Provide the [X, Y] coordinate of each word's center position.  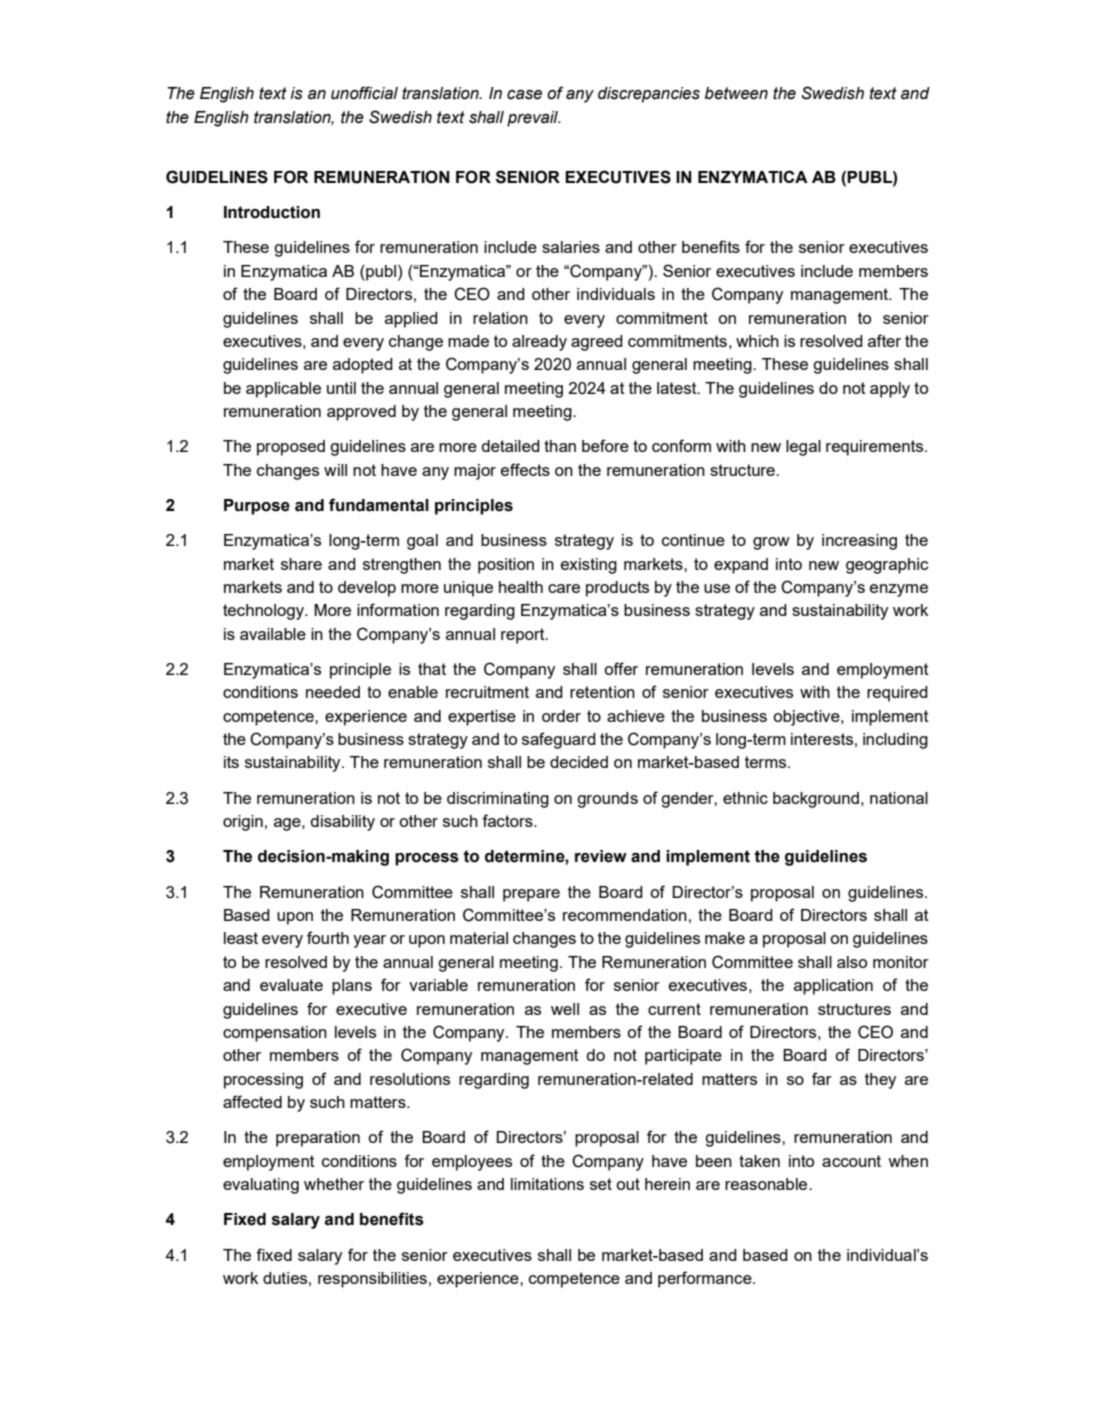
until [341, 388]
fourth [328, 937]
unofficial [364, 93]
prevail [534, 119]
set [601, 1184]
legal [803, 448]
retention [602, 692]
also [852, 962]
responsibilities [372, 1280]
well [565, 1009]
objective [807, 718]
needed [333, 692]
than [560, 446]
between [736, 93]
